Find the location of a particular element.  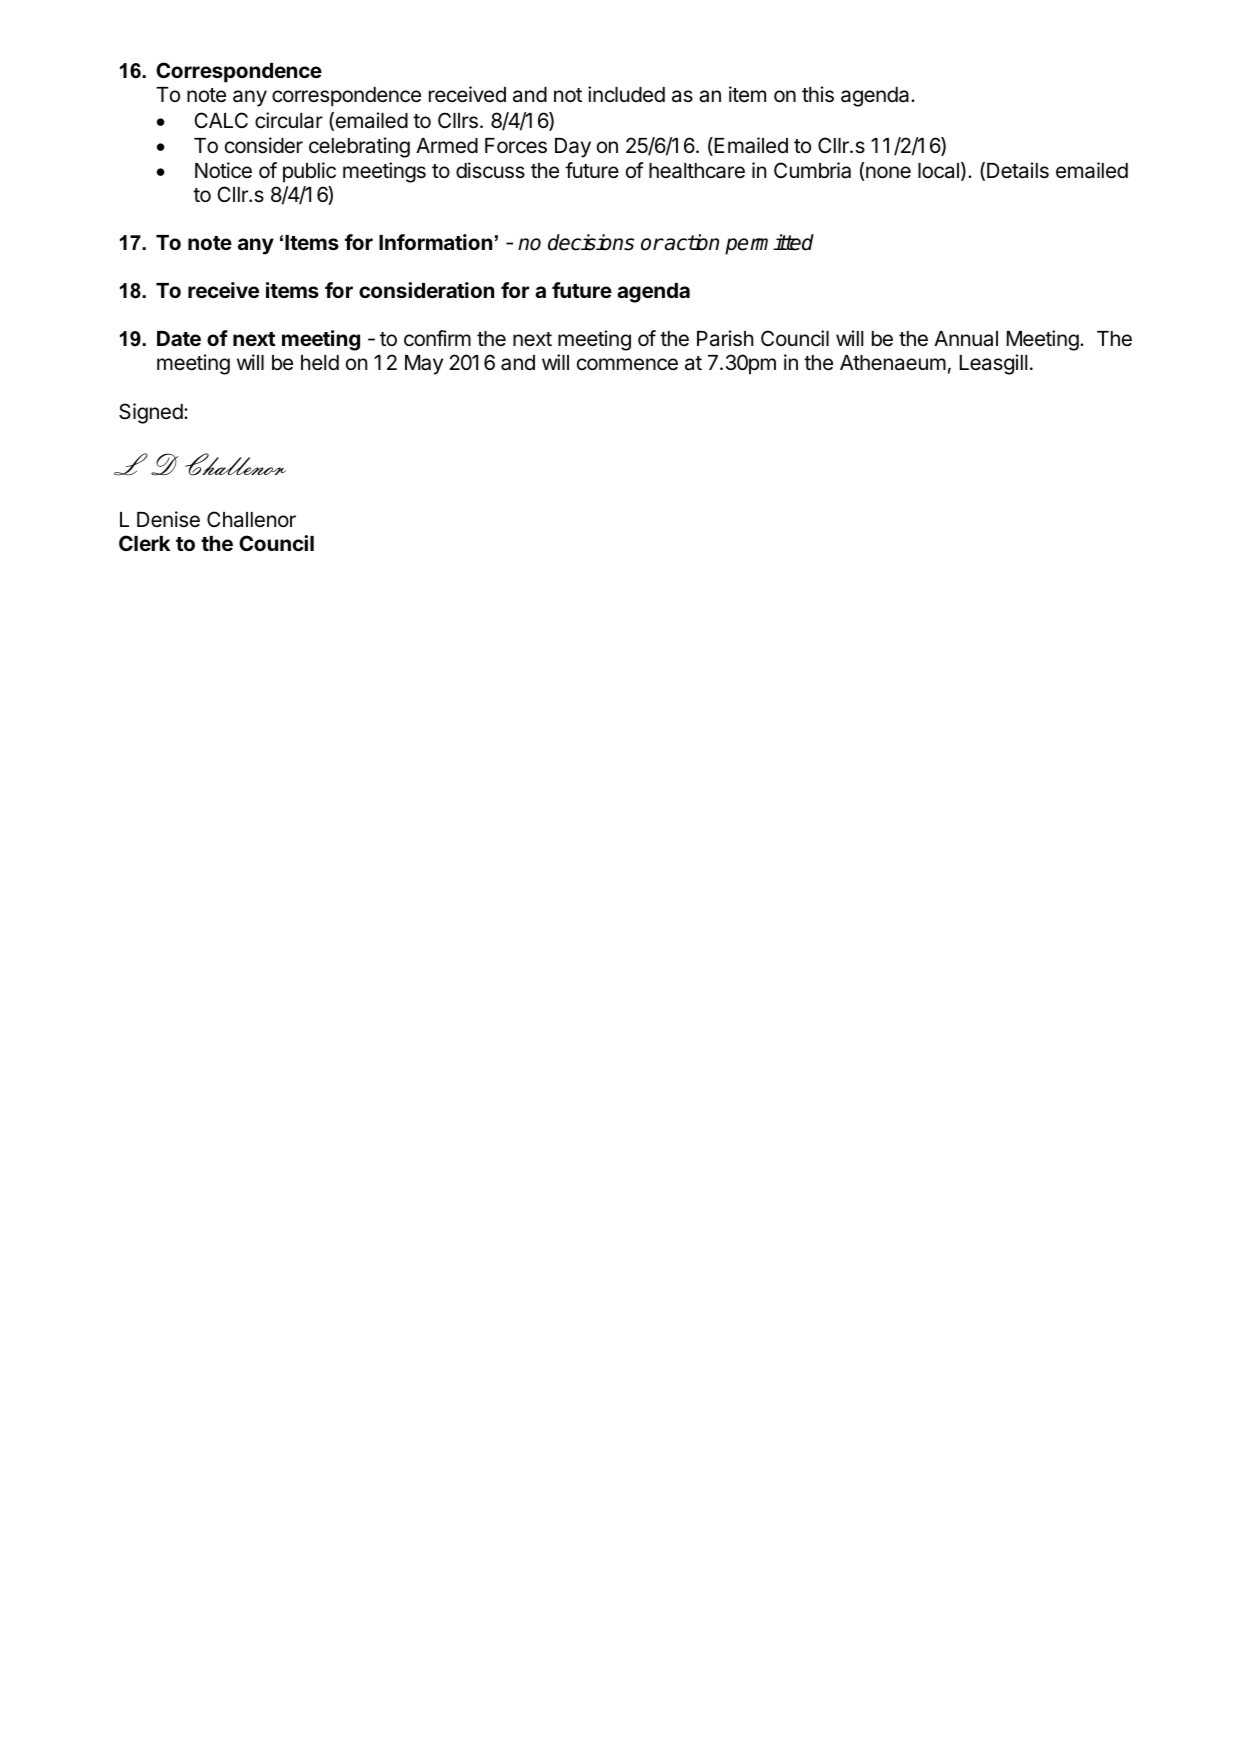

Denise is located at coordinates (168, 519).
